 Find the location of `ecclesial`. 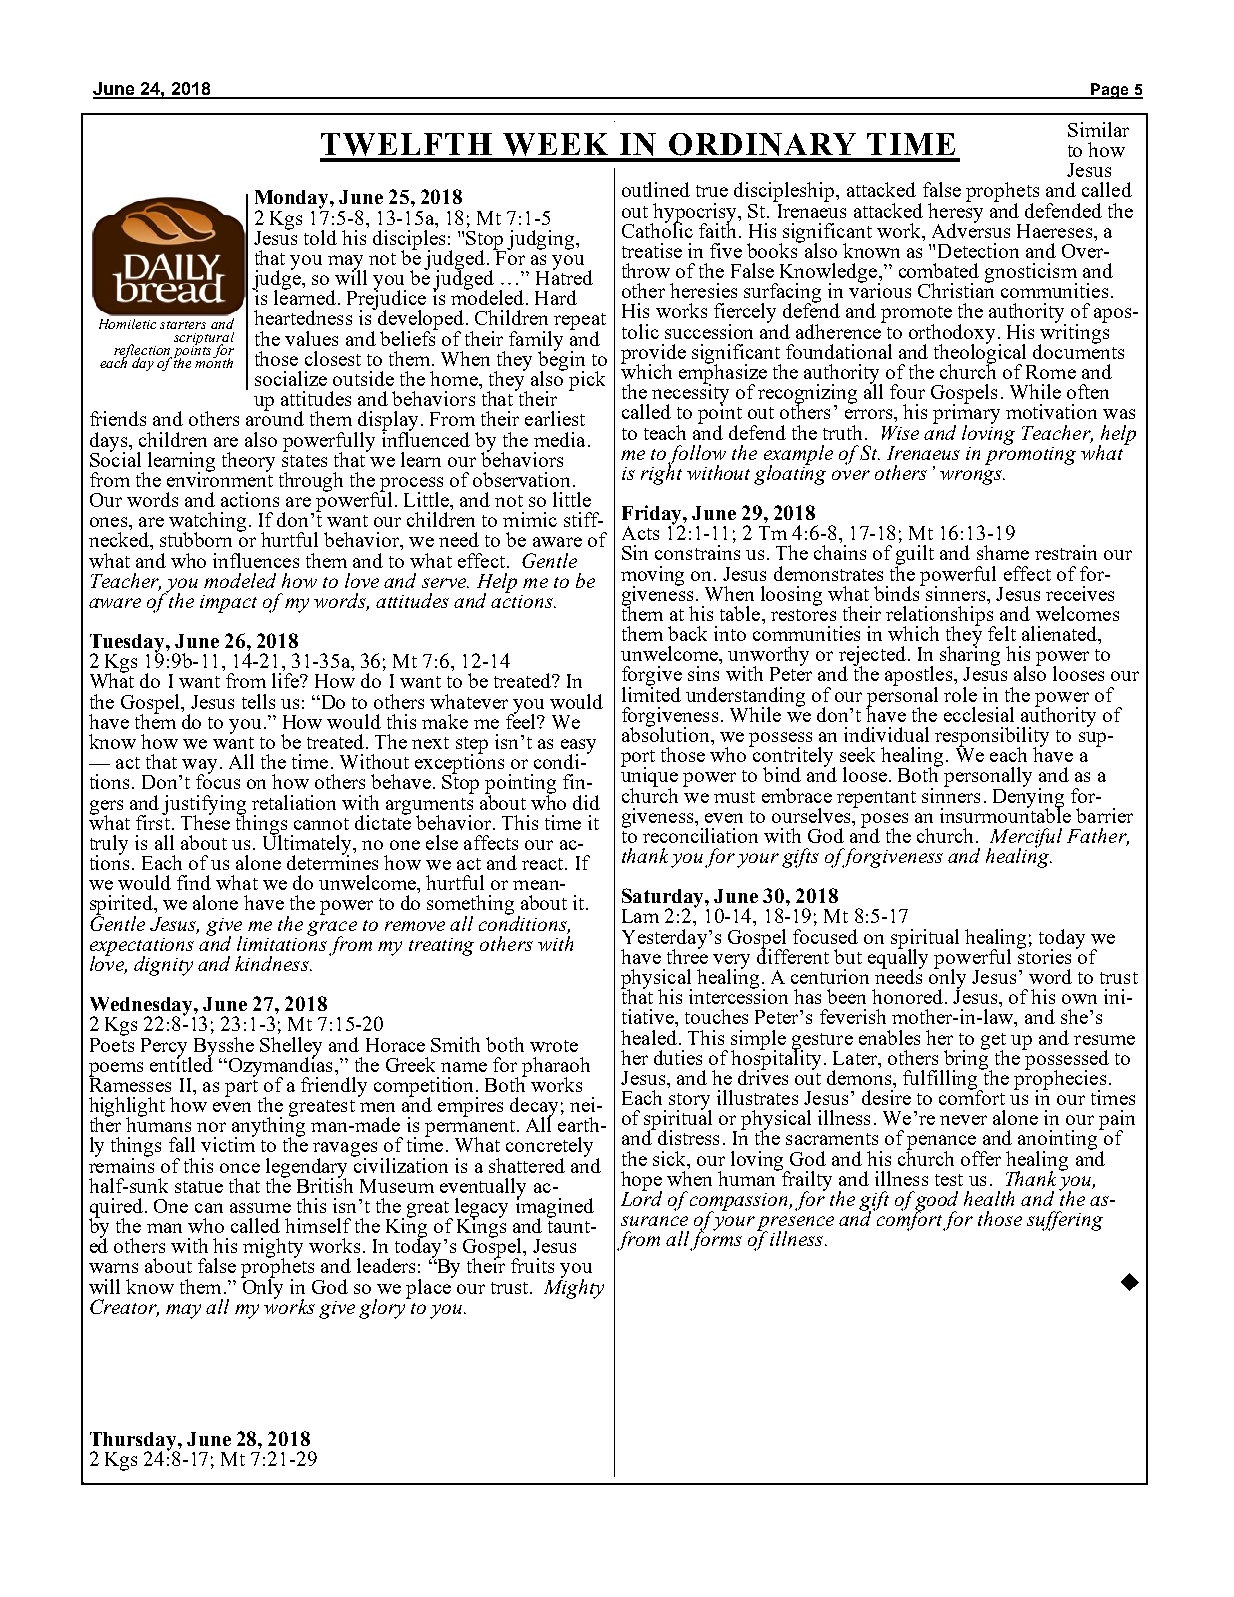

ecclesial is located at coordinates (979, 714).
